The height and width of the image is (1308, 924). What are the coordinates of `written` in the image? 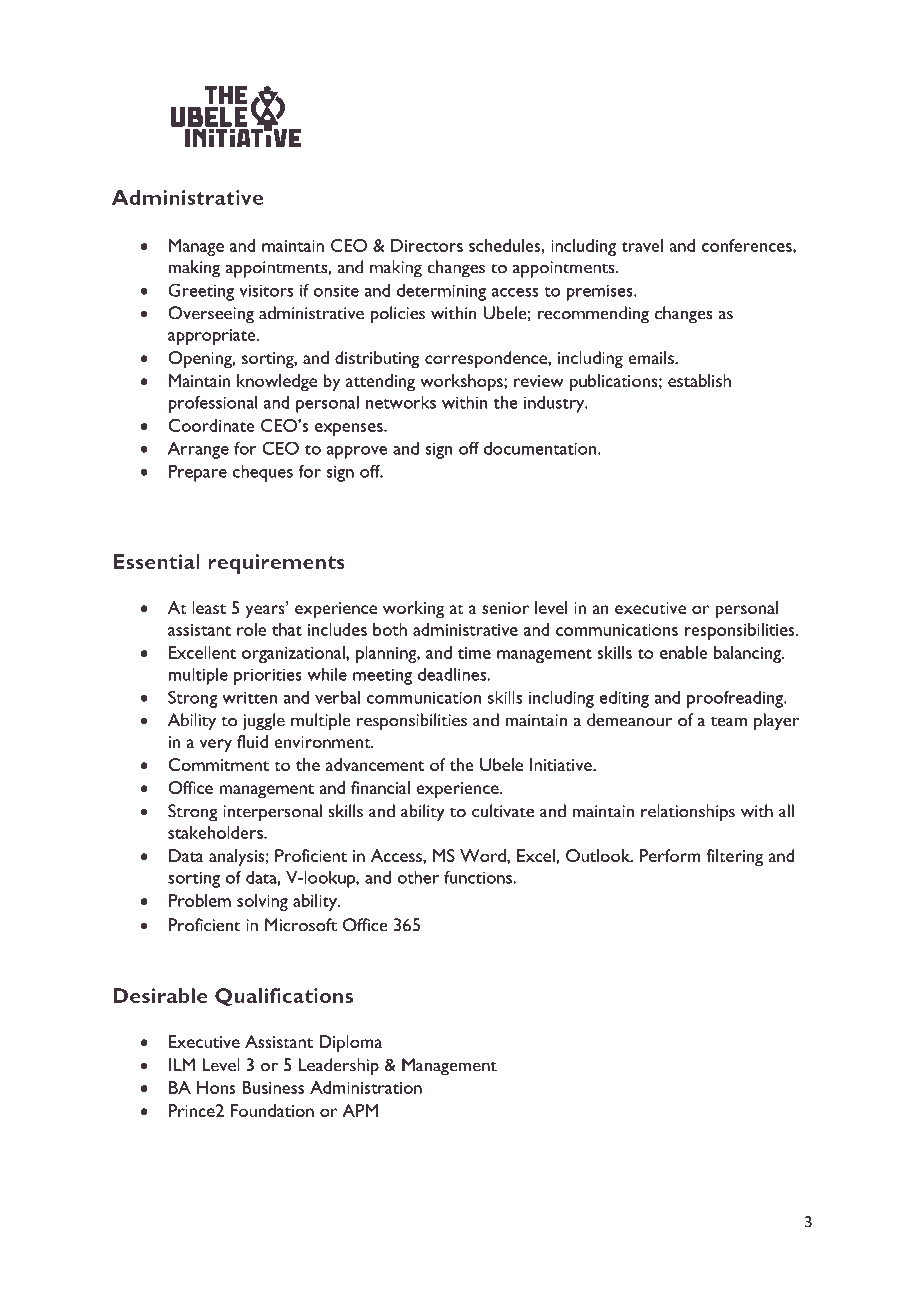 It's located at (249, 697).
